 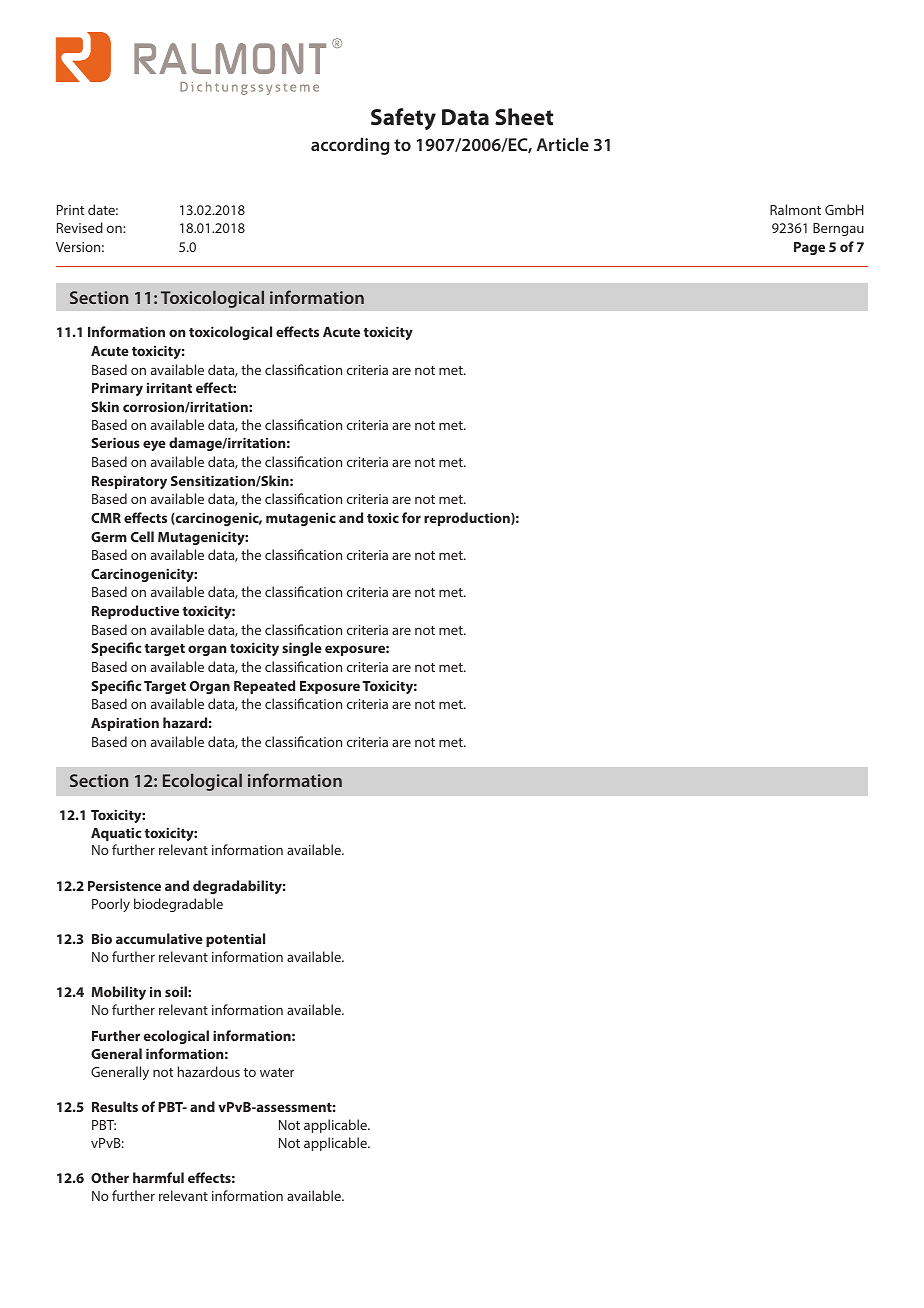 What do you see at coordinates (142, 536) in the image?
I see `Cell` at bounding box center [142, 536].
